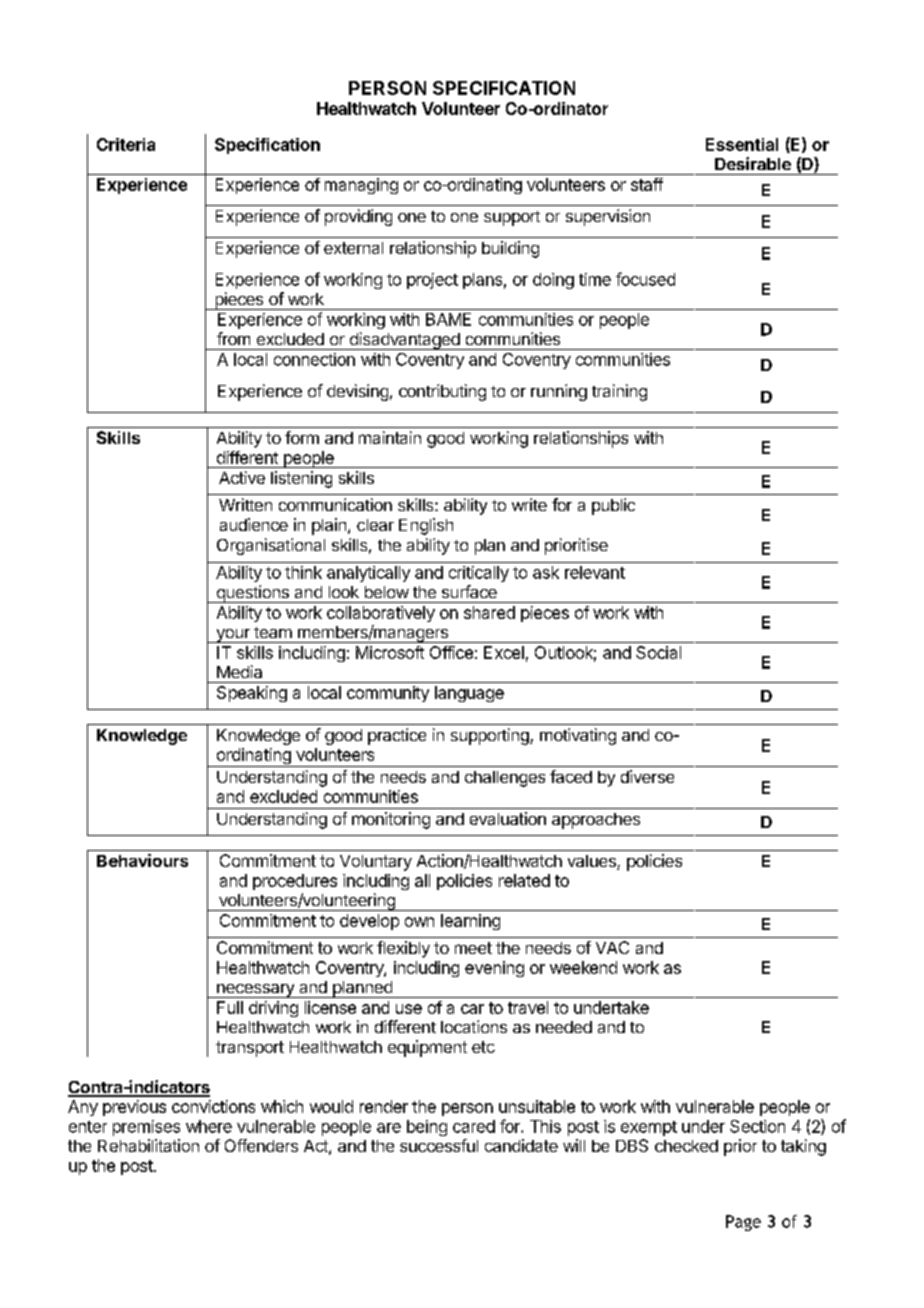 The width and height of the screenshot is (924, 1308). Describe the element at coordinates (658, 652) in the screenshot. I see `Social` at that location.
